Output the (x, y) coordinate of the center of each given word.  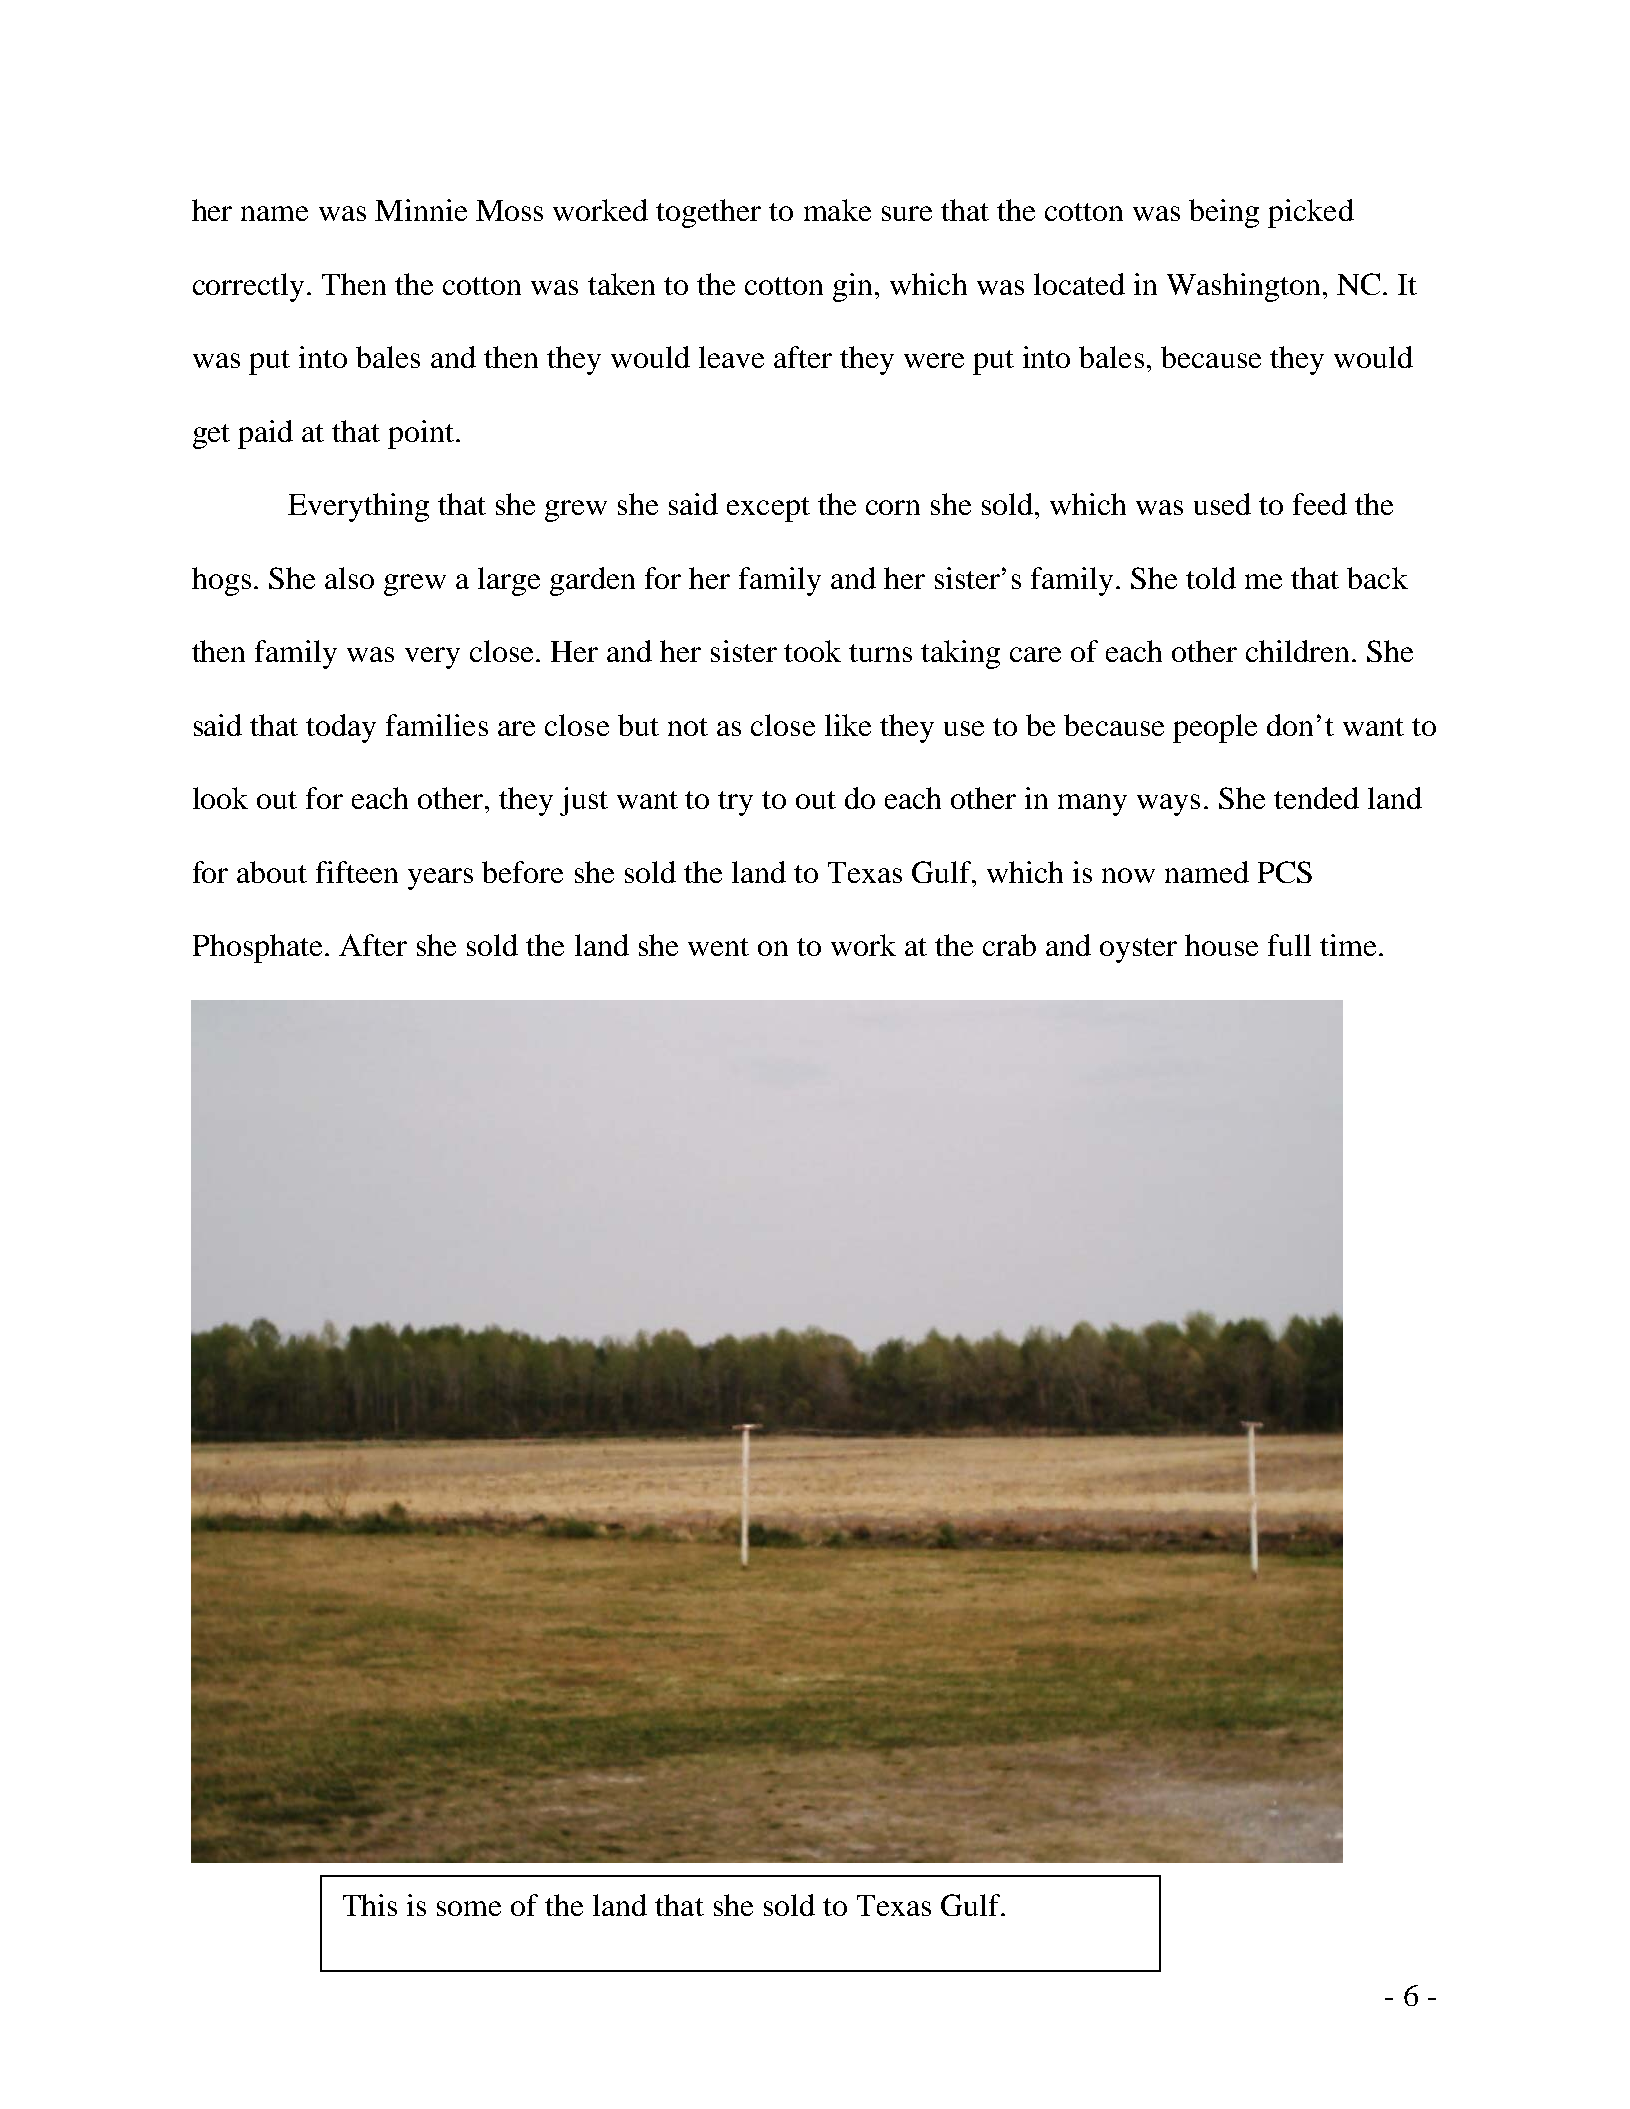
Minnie (421, 210)
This (370, 1905)
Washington (1243, 287)
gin (852, 287)
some (469, 1908)
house (1221, 945)
